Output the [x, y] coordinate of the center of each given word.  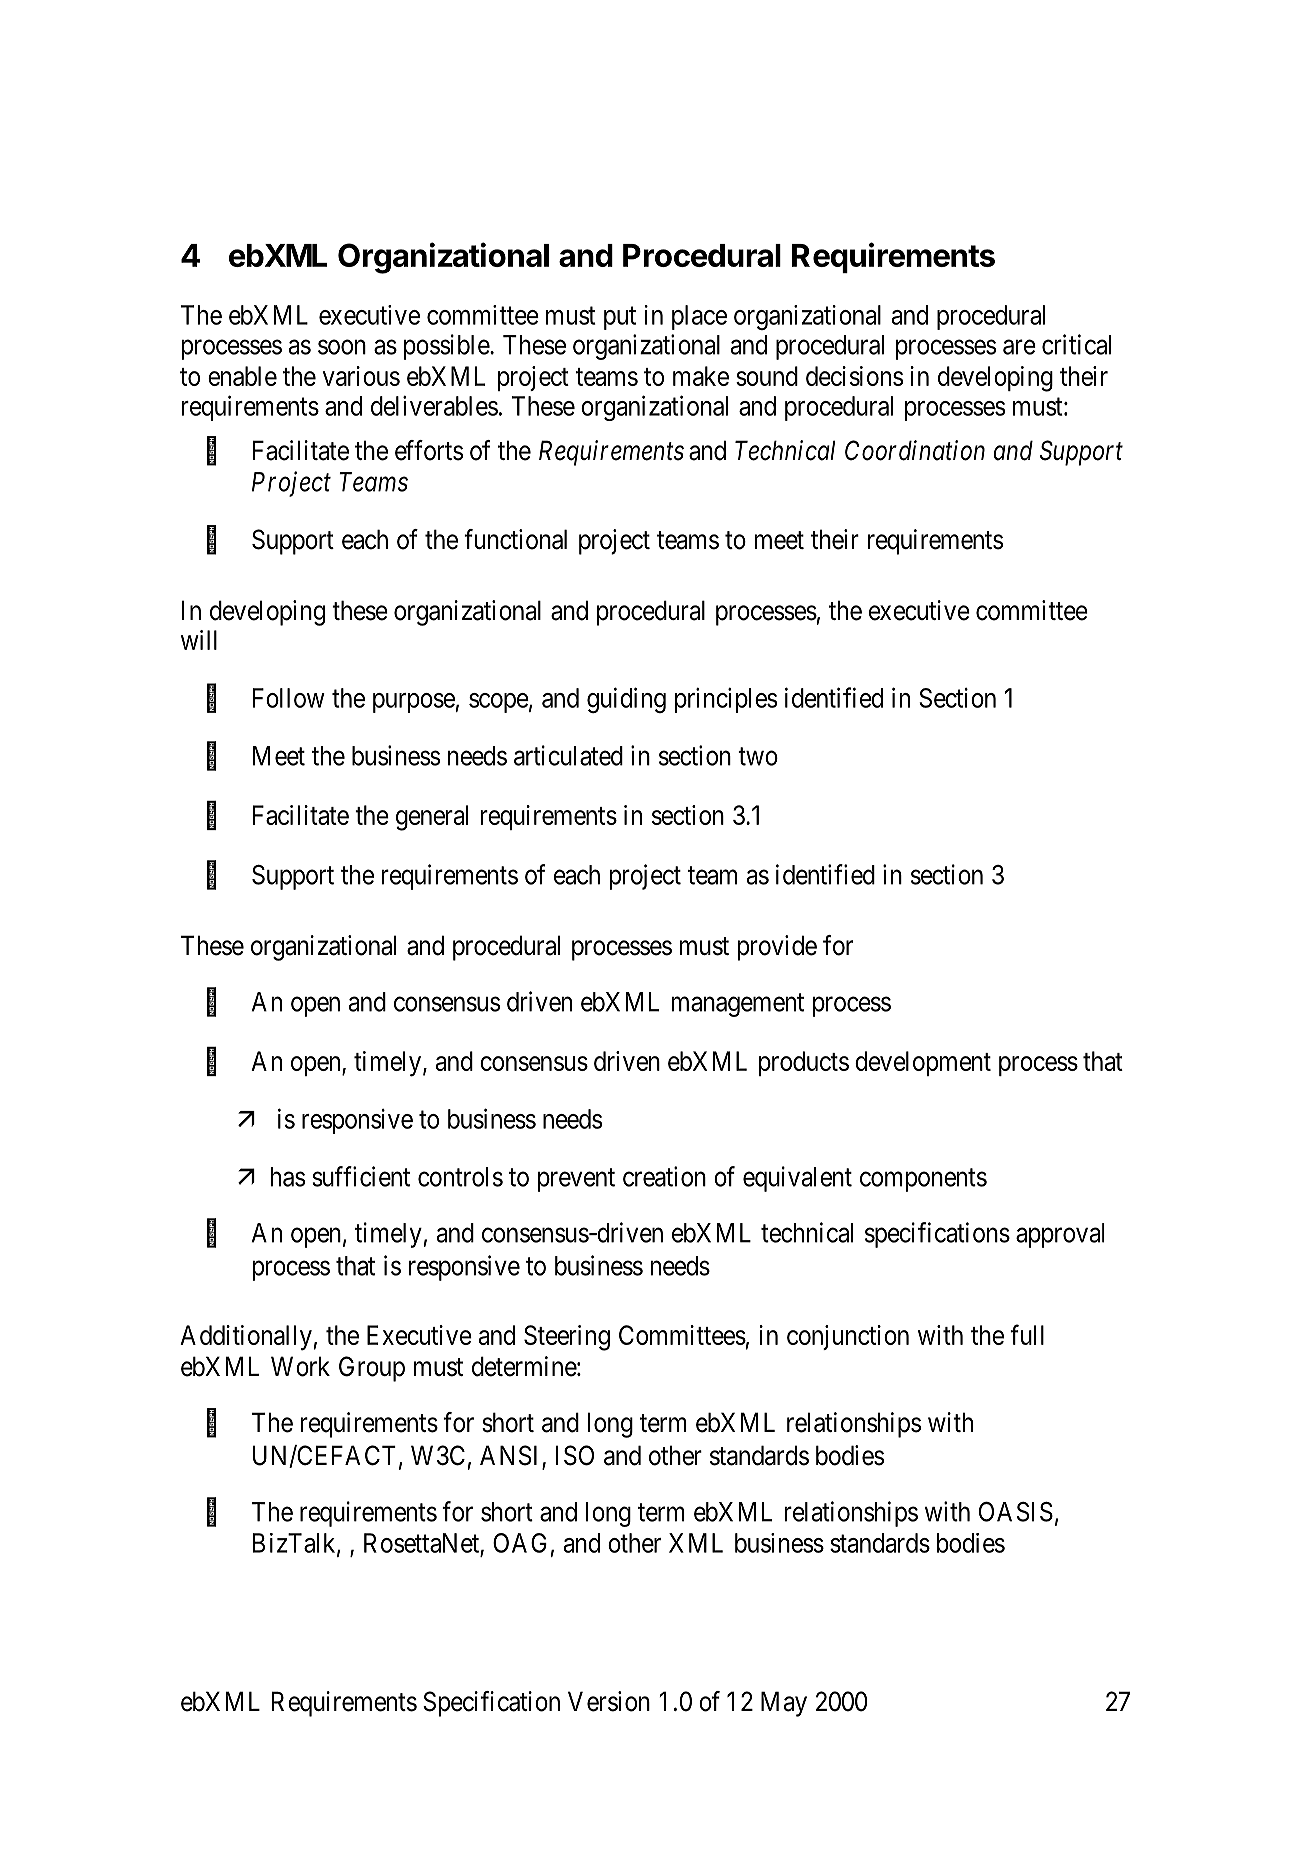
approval [1060, 1235]
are [1019, 347]
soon [342, 347]
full [1027, 1334]
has [288, 1177]
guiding [626, 700]
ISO [575, 1455]
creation [664, 1176]
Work [300, 1366]
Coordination [915, 450]
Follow [289, 698]
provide [777, 948]
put [620, 318]
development [923, 1063]
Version [609, 1701]
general [432, 818]
